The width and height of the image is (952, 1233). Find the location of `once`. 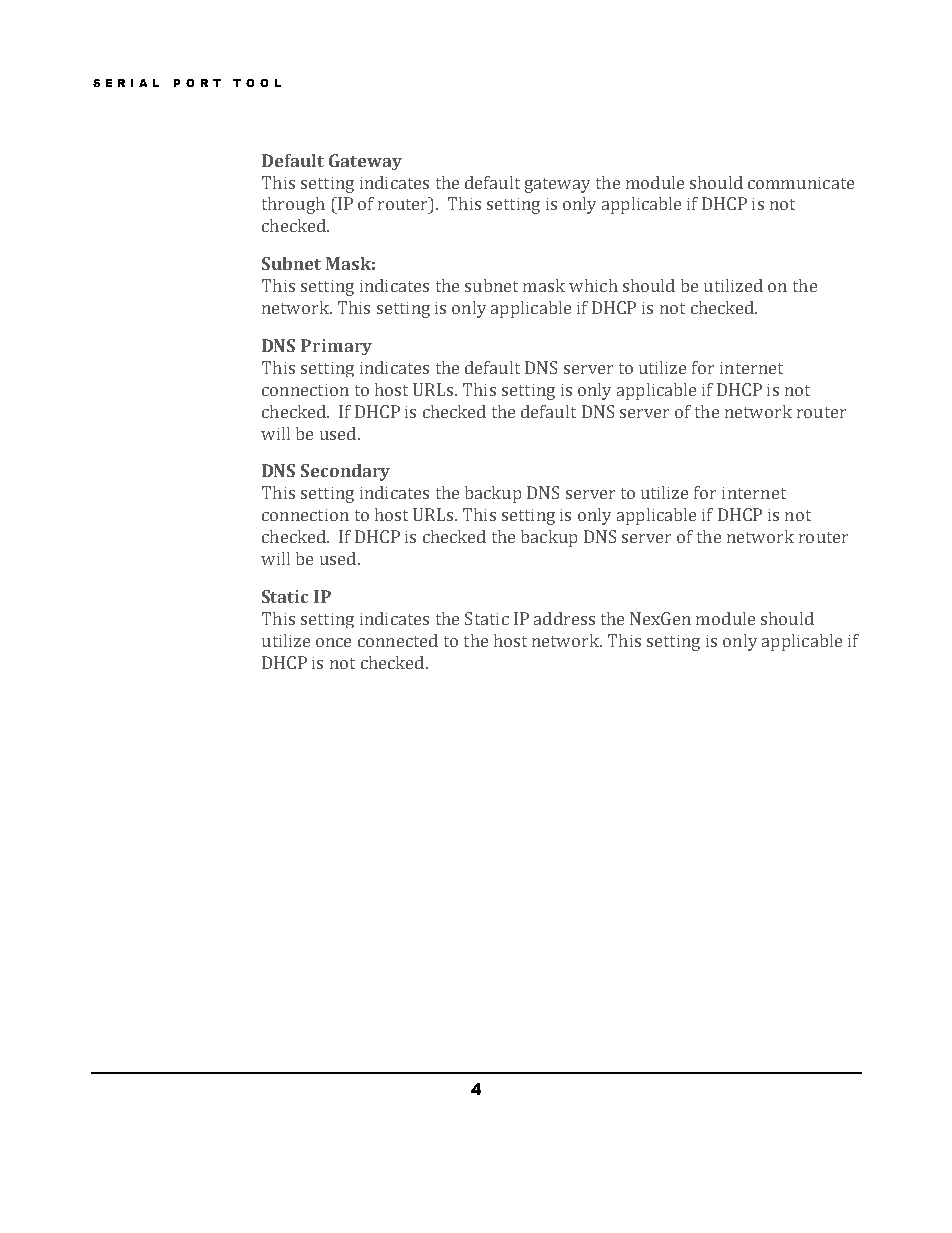

once is located at coordinates (333, 642).
